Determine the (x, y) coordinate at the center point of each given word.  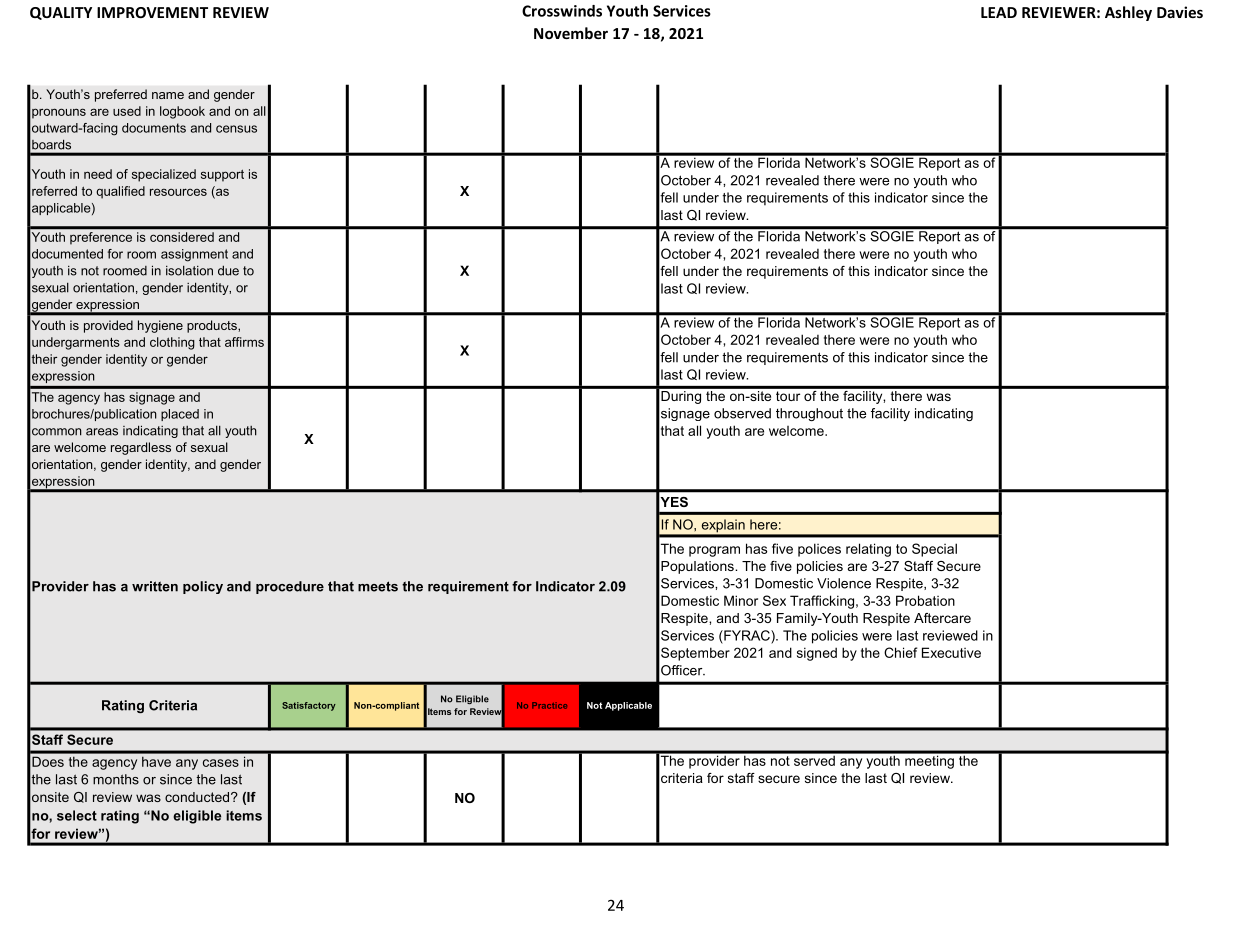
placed (180, 415)
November (571, 33)
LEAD (999, 12)
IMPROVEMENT (152, 12)
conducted (198, 797)
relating (868, 550)
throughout (809, 414)
